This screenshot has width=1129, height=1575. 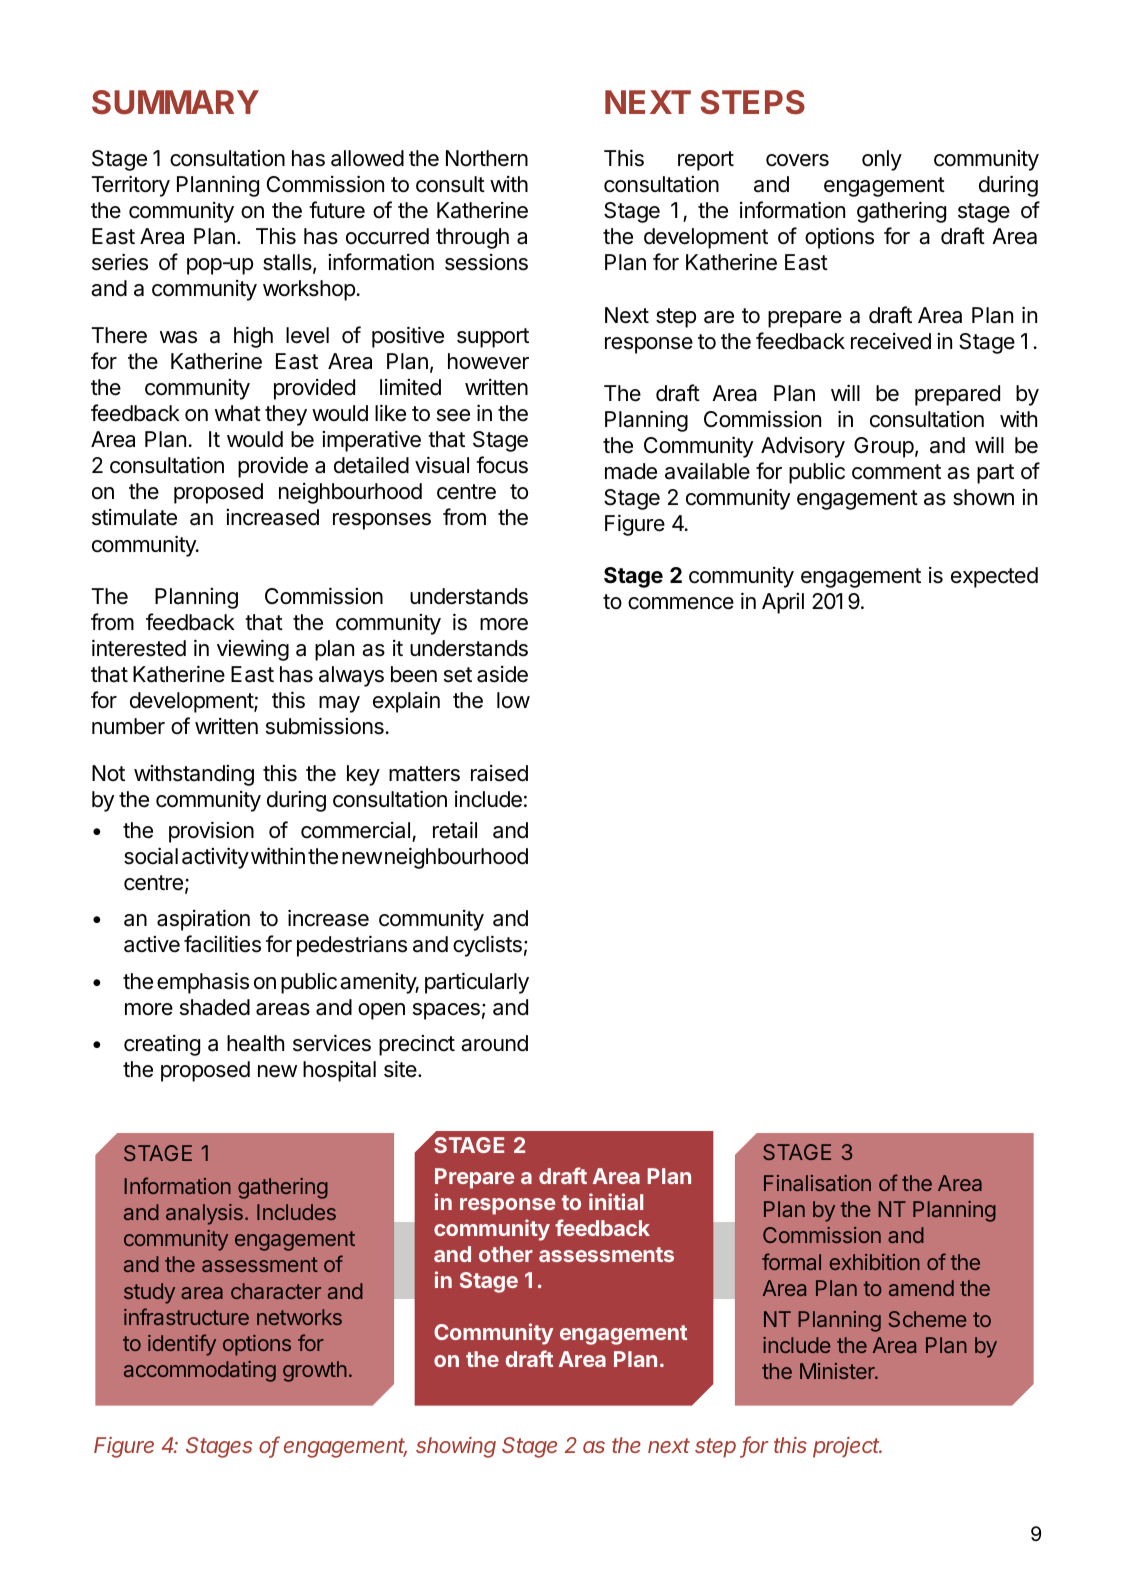 What do you see at coordinates (255, 1043) in the screenshot?
I see `health` at bounding box center [255, 1043].
